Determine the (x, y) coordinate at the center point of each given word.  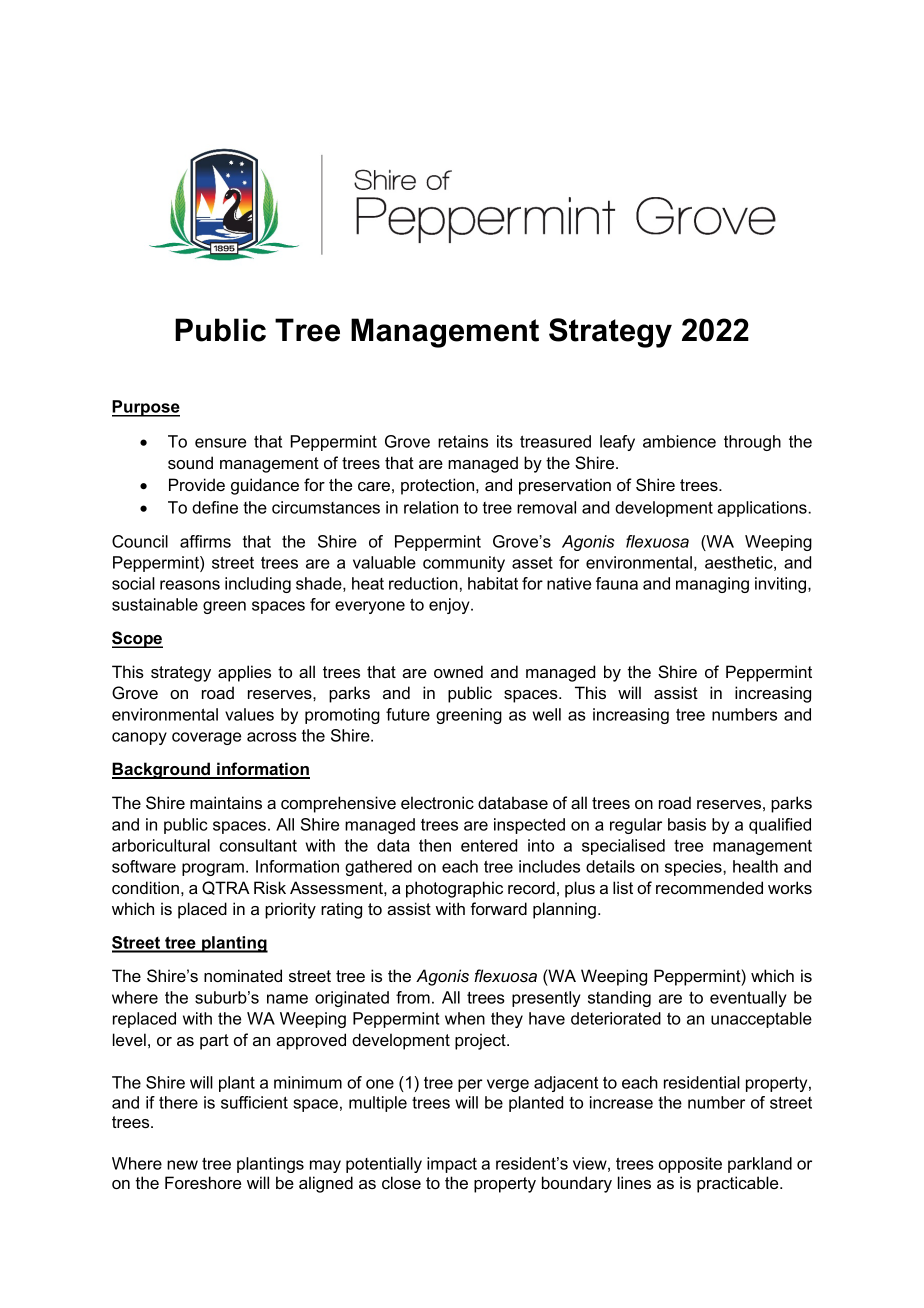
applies (244, 673)
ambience (679, 441)
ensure (220, 443)
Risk (270, 887)
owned (458, 671)
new (182, 1165)
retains (463, 441)
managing (712, 585)
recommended (709, 887)
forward (498, 908)
